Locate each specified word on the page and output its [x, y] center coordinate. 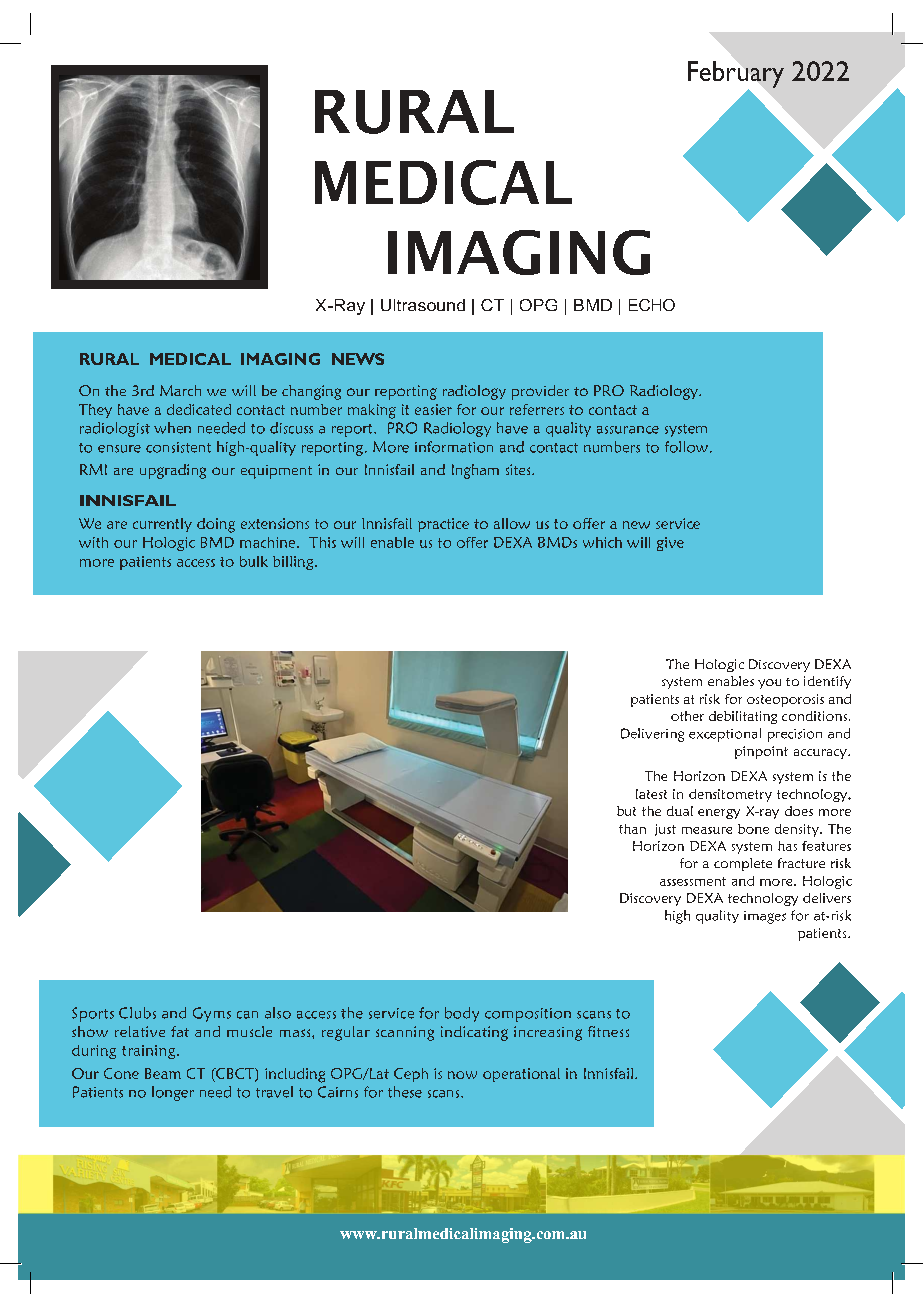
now [462, 1075]
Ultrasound [423, 305]
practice [443, 525]
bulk [254, 561]
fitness [608, 1031]
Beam [163, 1073]
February [736, 75]
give [670, 544]
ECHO [652, 305]
